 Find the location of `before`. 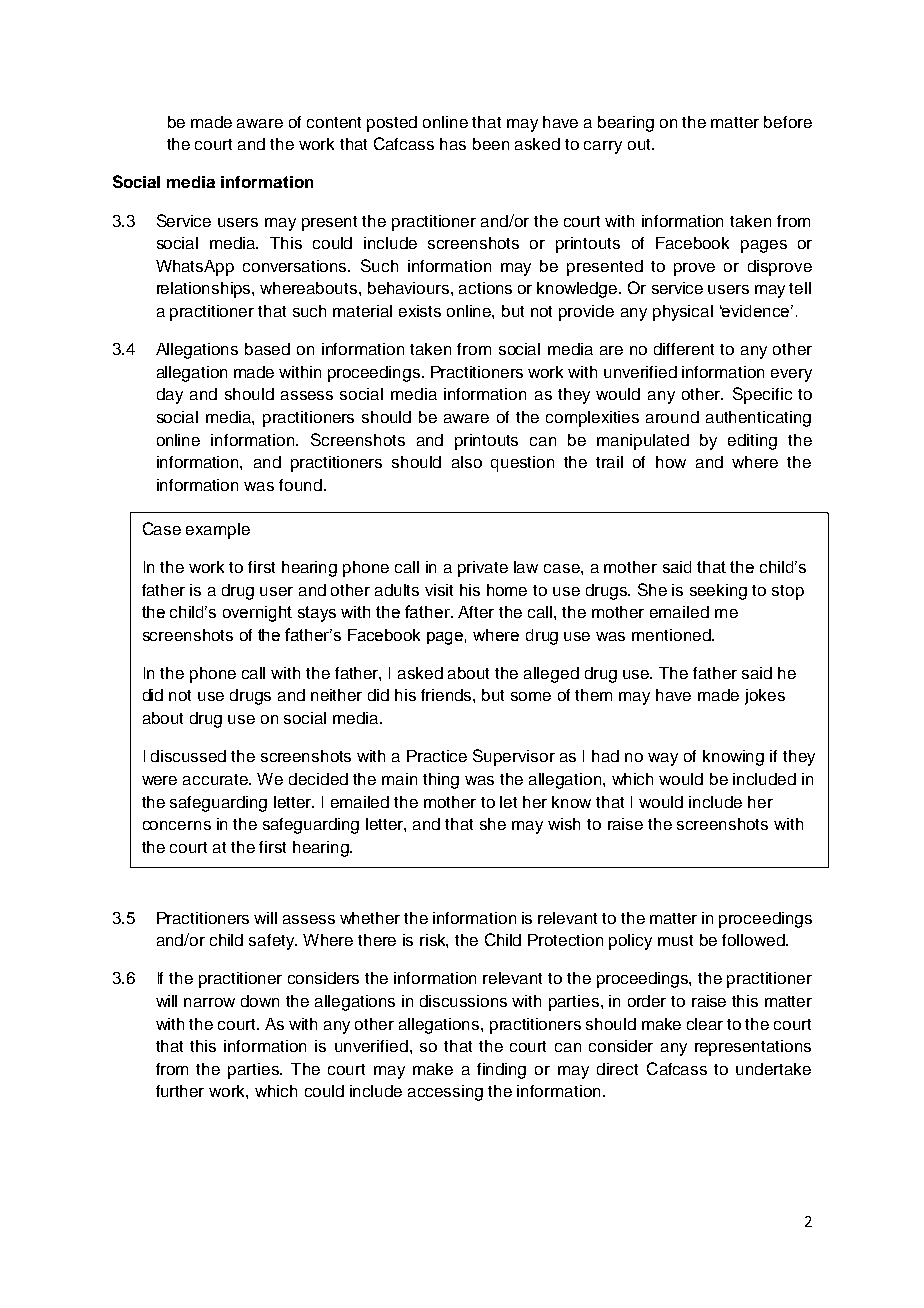

before is located at coordinates (788, 122).
